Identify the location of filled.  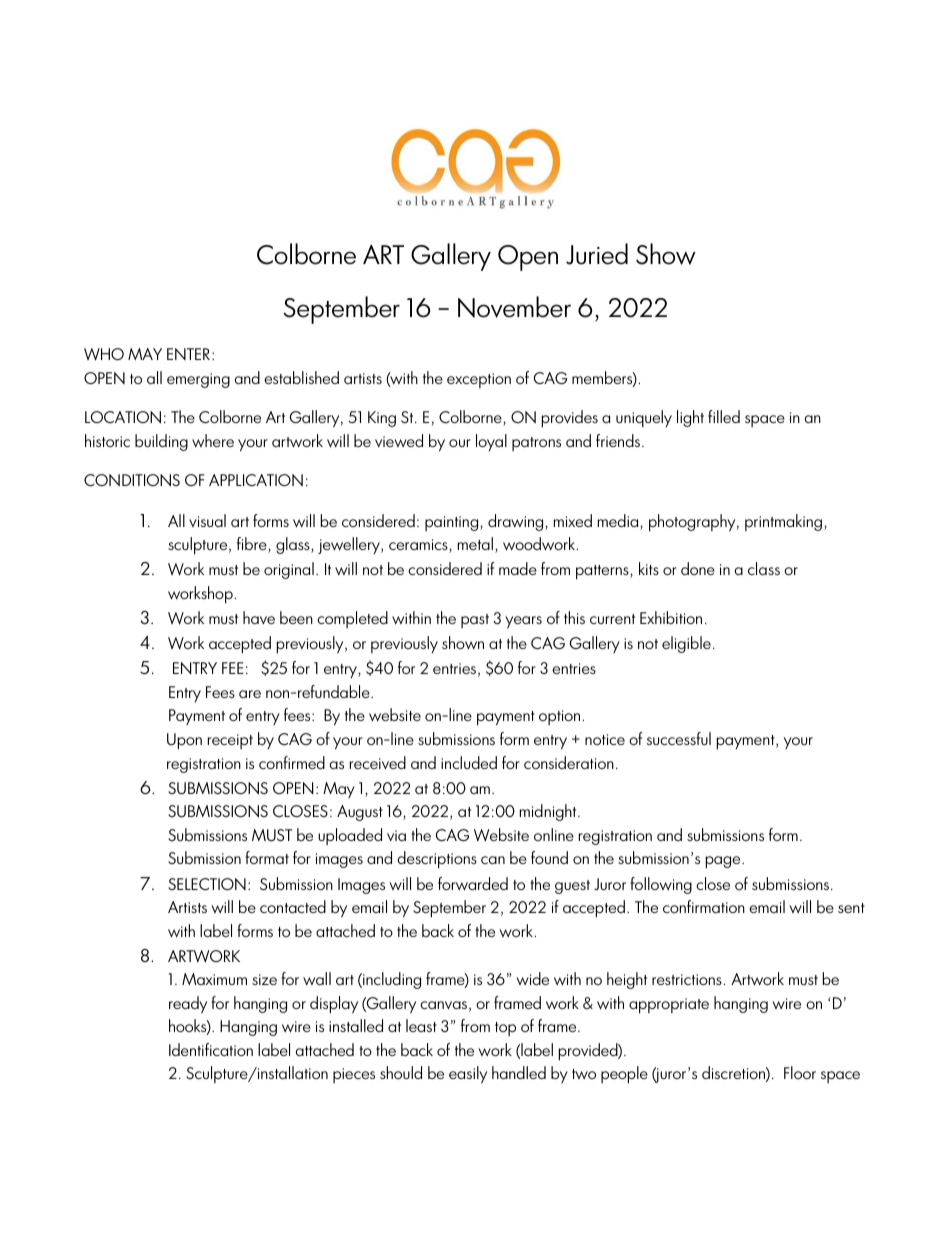
(724, 416).
